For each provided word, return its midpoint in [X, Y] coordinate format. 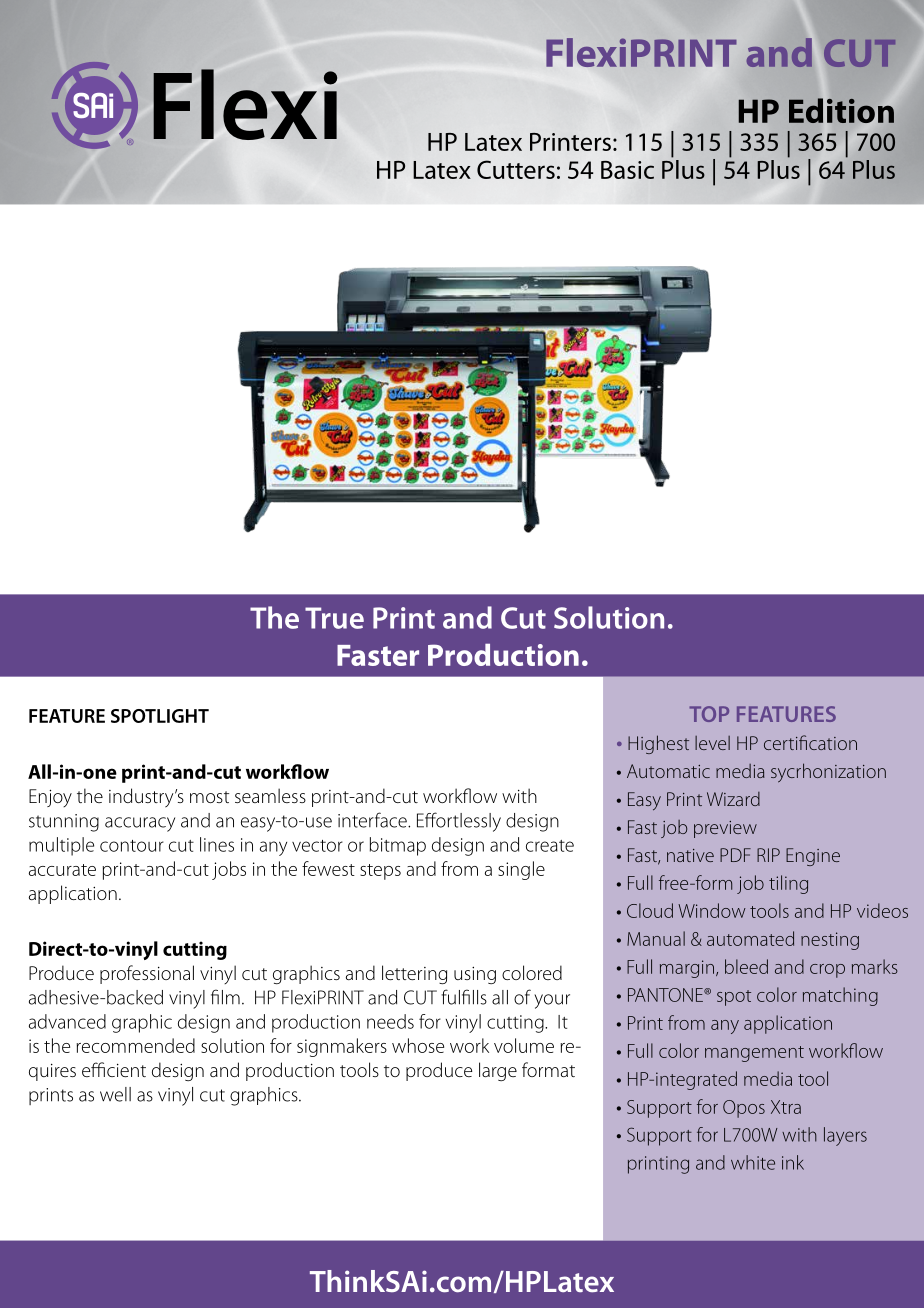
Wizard [733, 799]
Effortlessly [459, 822]
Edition [841, 110]
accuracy [140, 824]
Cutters [516, 169]
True [334, 618]
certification [810, 742]
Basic [627, 170]
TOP [709, 714]
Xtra [786, 1107]
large [498, 1071]
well [115, 1094]
